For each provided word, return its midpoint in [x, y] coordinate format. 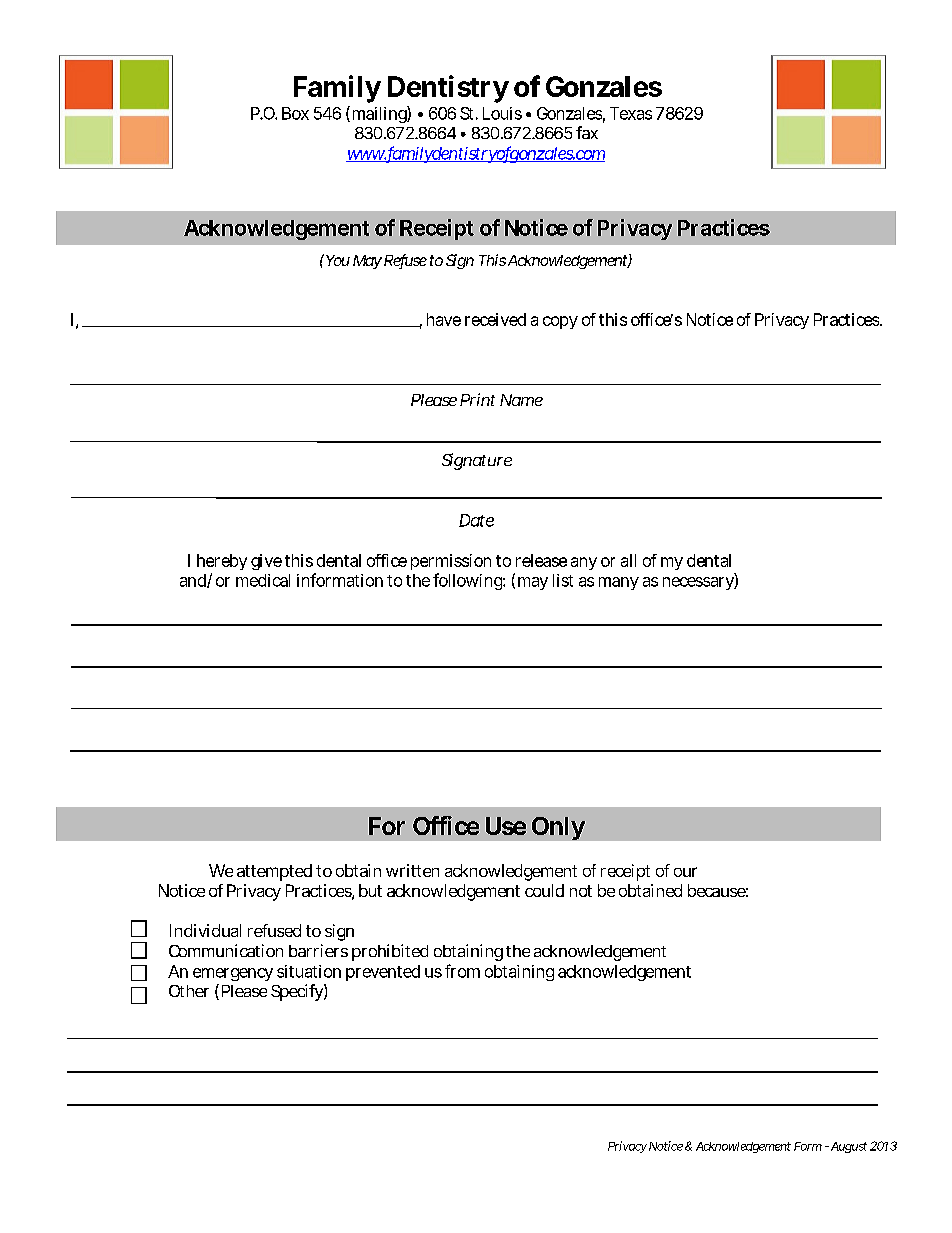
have [444, 319]
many [619, 583]
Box [295, 113]
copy [560, 322]
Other [189, 991]
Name [521, 400]
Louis [502, 113]
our [685, 872]
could [544, 890]
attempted [274, 872]
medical [263, 580]
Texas [631, 113]
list [563, 580]
